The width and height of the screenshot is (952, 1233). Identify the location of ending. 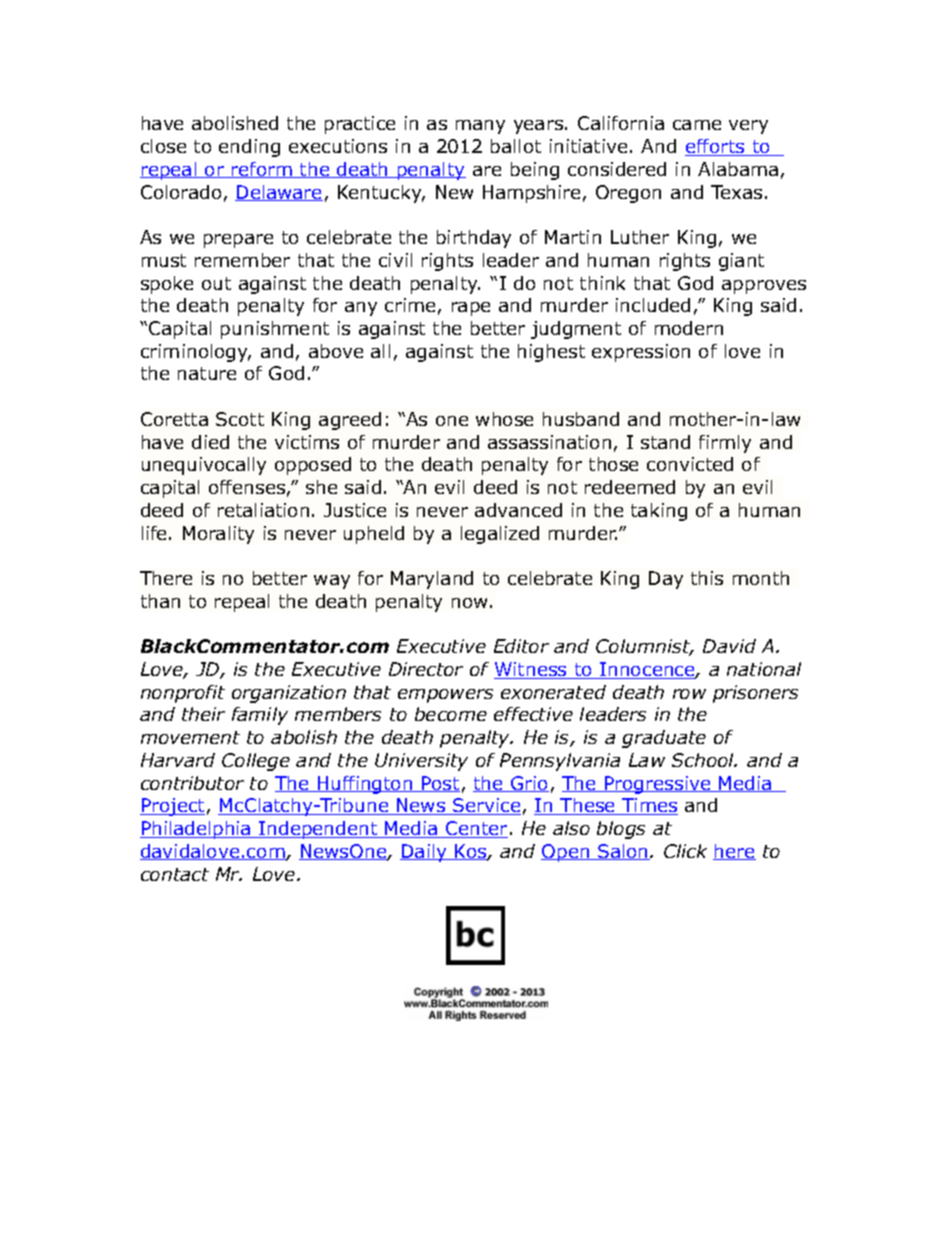
(249, 148).
